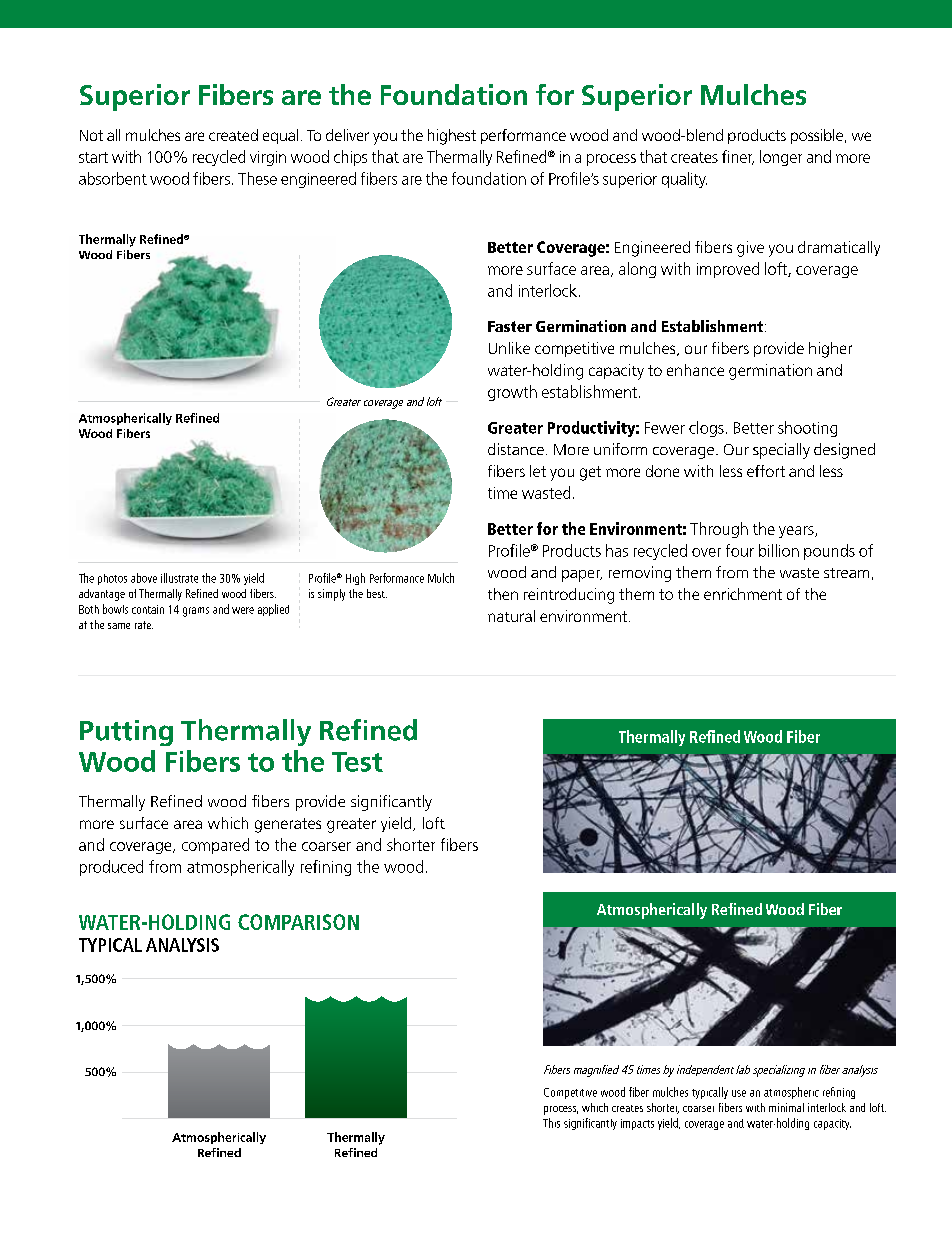 The width and height of the screenshot is (952, 1233). What do you see at coordinates (551, 1123) in the screenshot?
I see `This` at bounding box center [551, 1123].
